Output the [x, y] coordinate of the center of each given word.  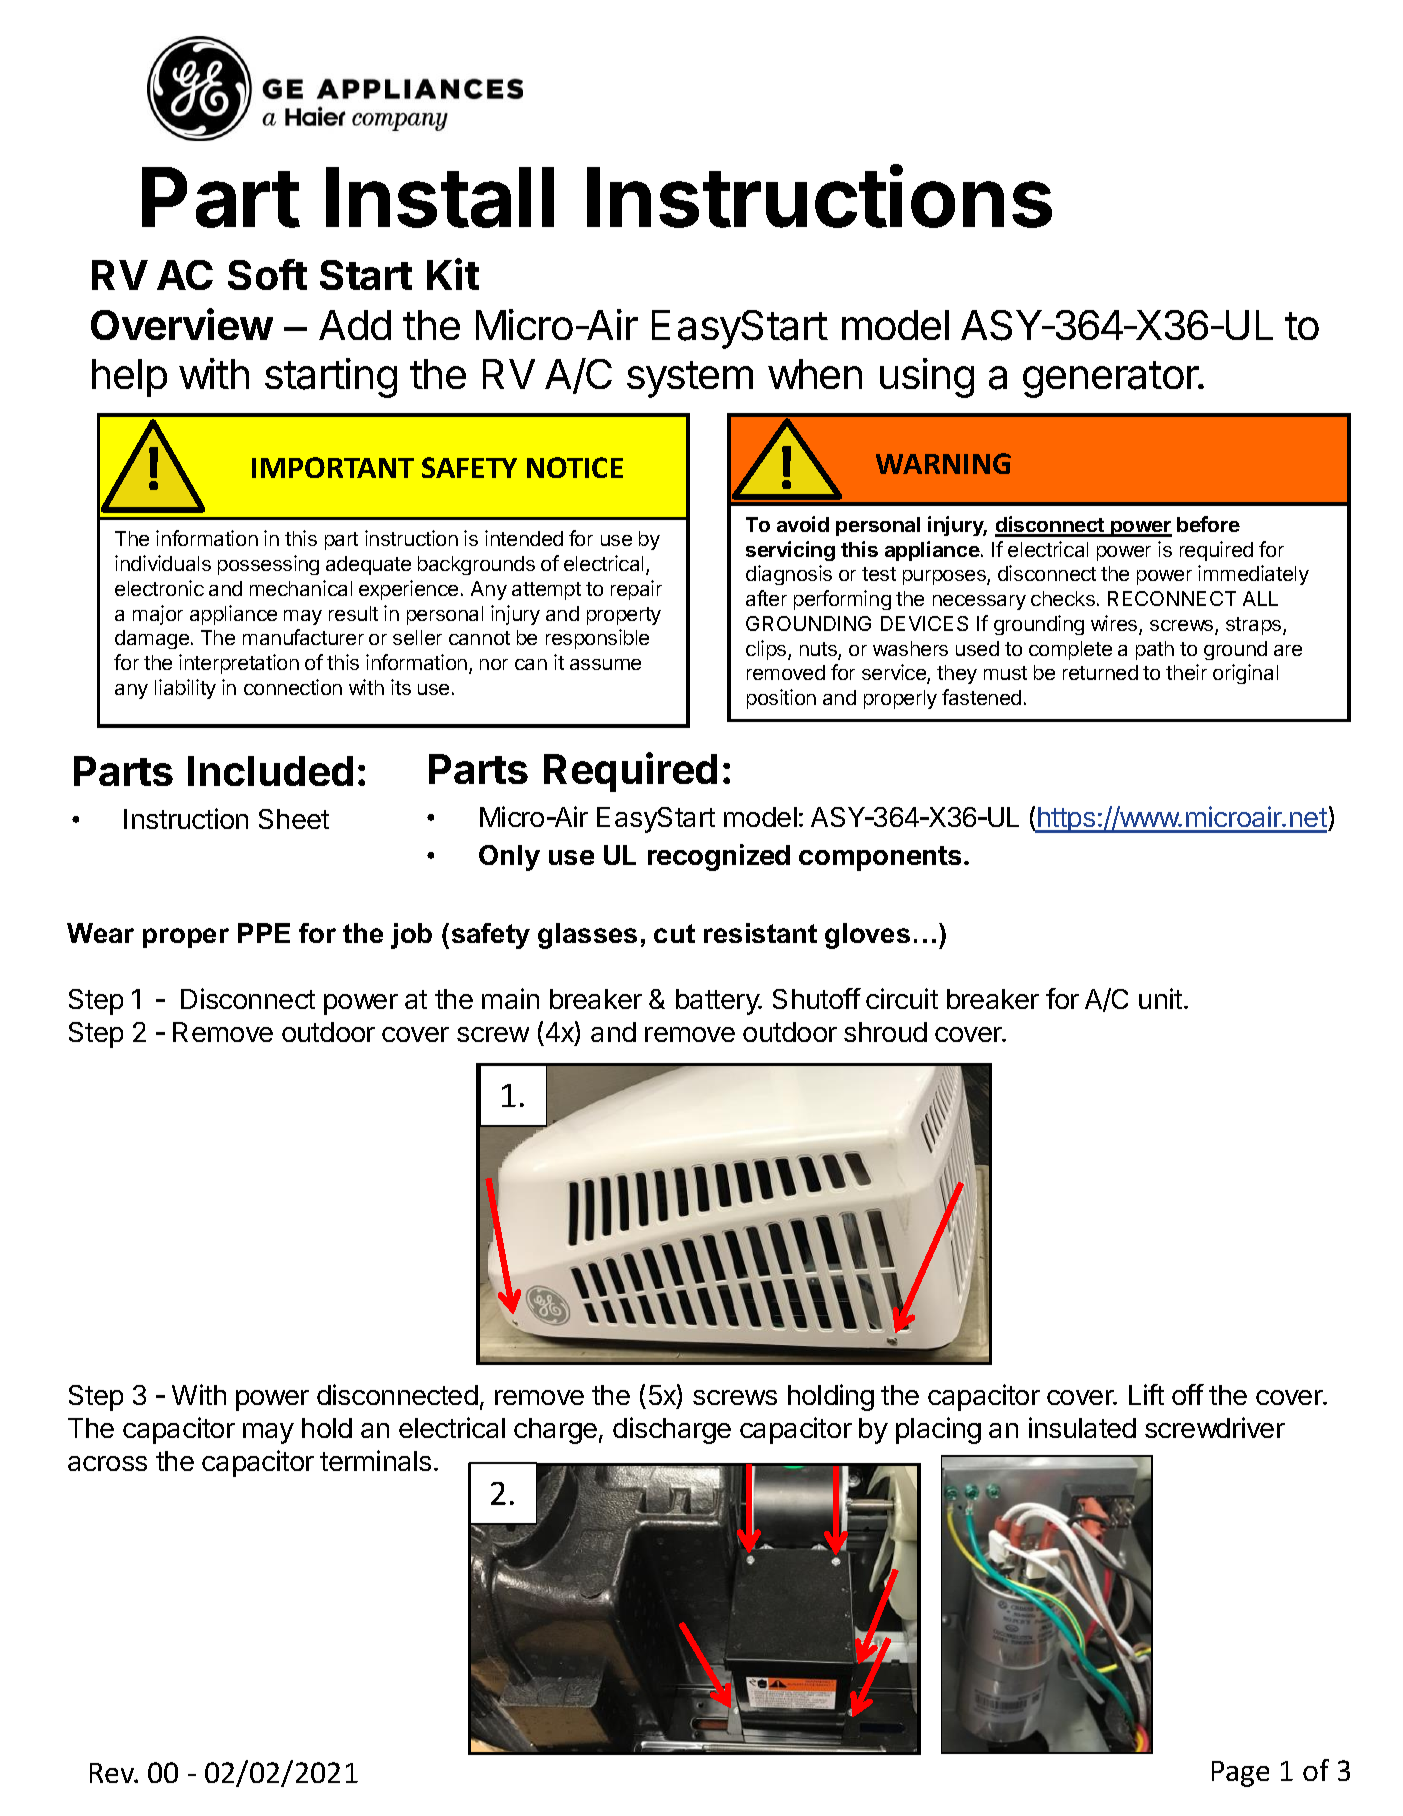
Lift [1146, 1394]
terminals [375, 1460]
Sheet [294, 819]
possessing [268, 565]
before [1208, 524]
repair [636, 590]
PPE [264, 933]
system [690, 379]
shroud [885, 1032]
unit [1160, 998]
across [107, 1463]
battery [718, 1002]
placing [938, 1430]
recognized [719, 857]
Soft [267, 274]
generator [1111, 379]
